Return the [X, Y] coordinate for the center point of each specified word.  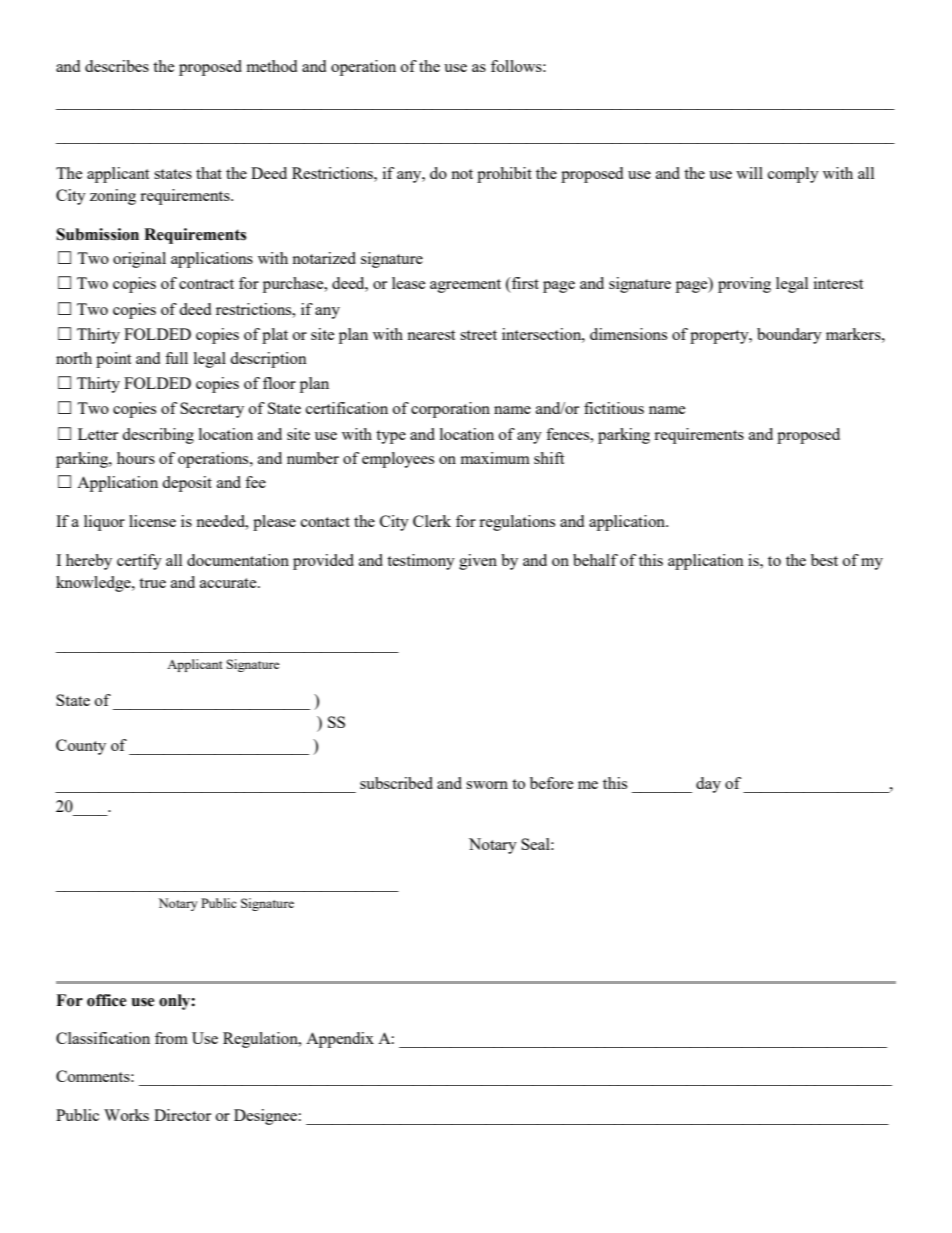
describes [117, 66]
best [824, 560]
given [478, 562]
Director [182, 1115]
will [749, 173]
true [152, 583]
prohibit [504, 175]
